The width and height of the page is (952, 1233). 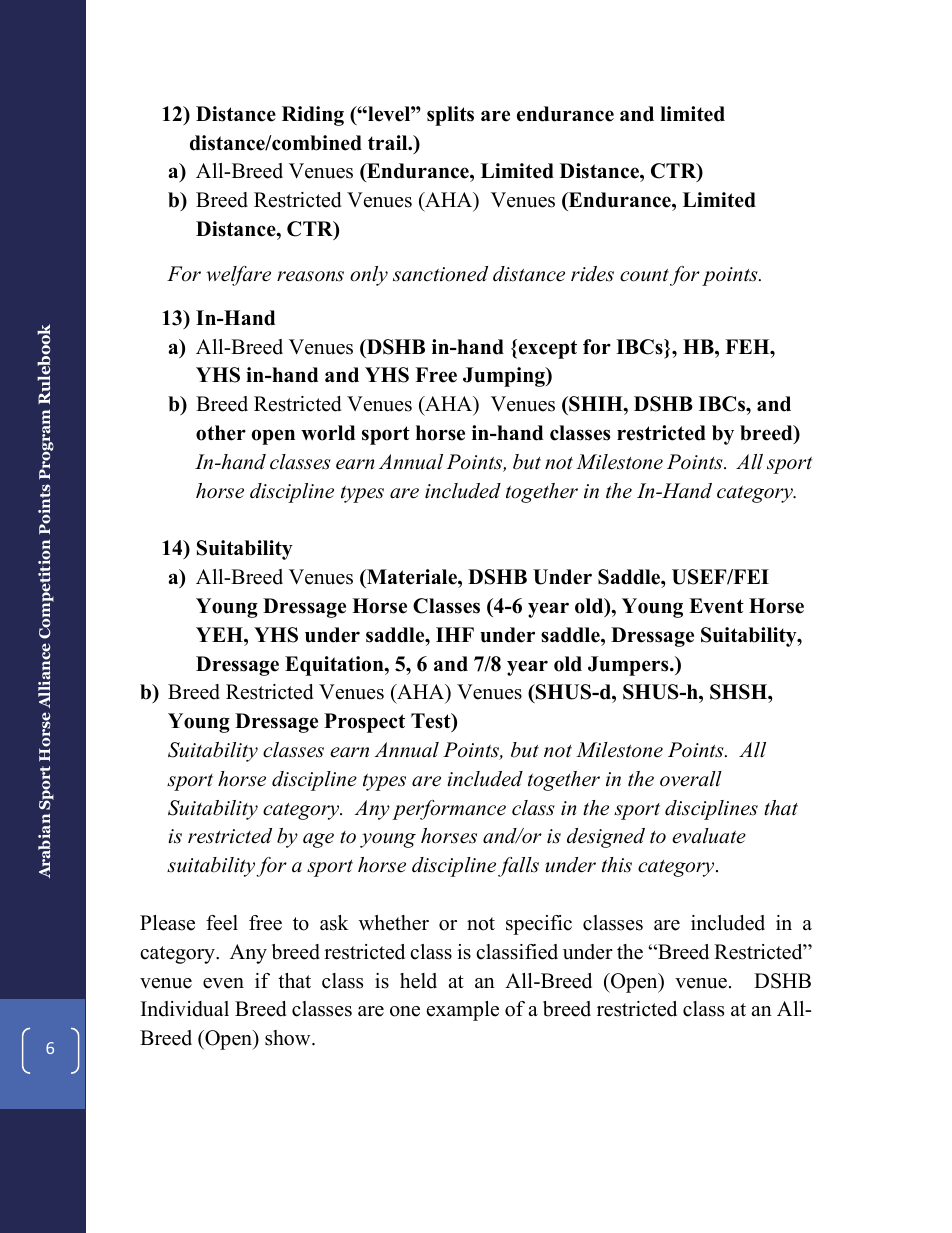 What do you see at coordinates (629, 666) in the page?
I see `Jumpers` at bounding box center [629, 666].
